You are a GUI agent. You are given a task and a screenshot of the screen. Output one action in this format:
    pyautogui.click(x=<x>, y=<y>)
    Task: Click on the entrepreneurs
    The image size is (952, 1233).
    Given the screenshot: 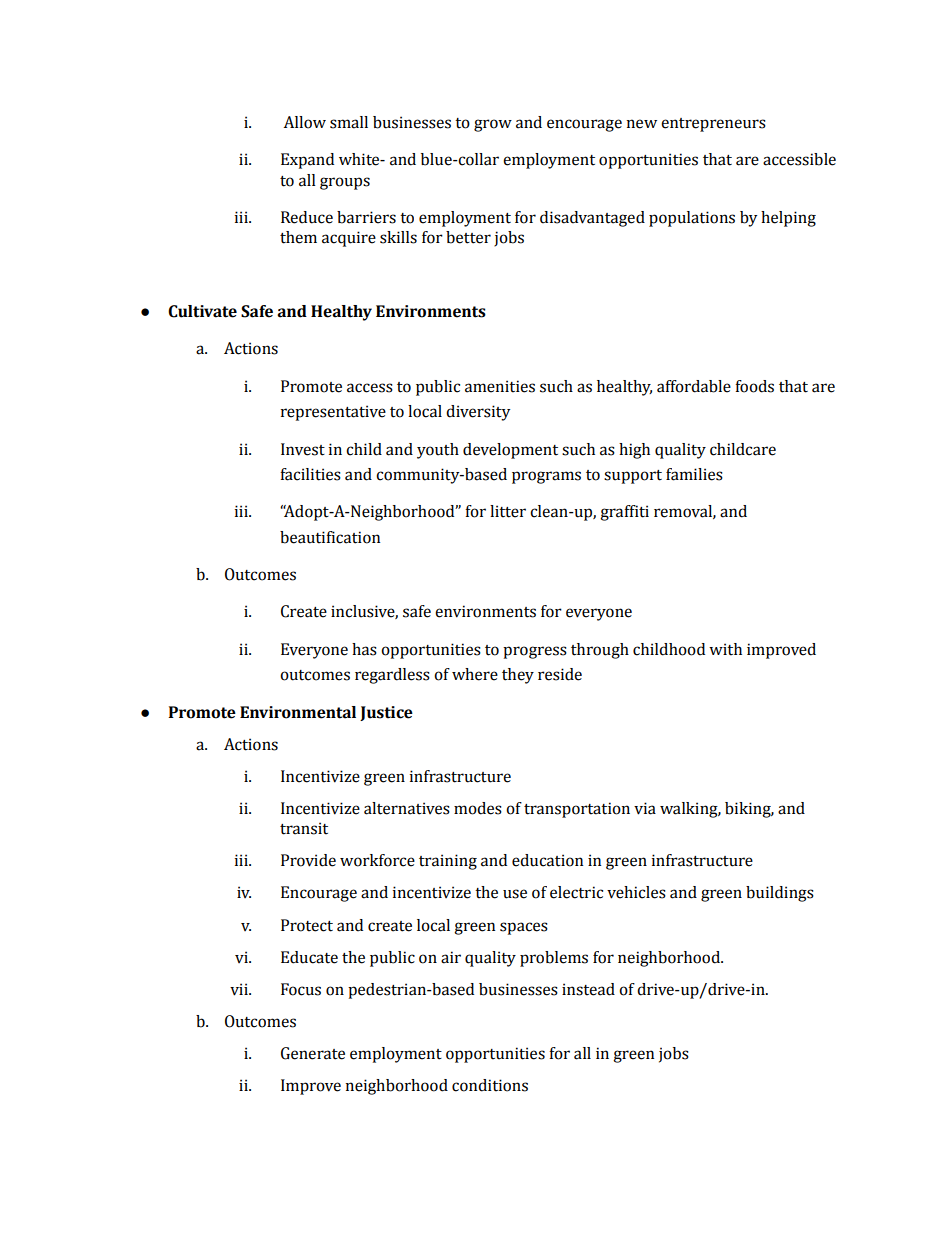 What is the action you would take?
    pyautogui.click(x=713, y=125)
